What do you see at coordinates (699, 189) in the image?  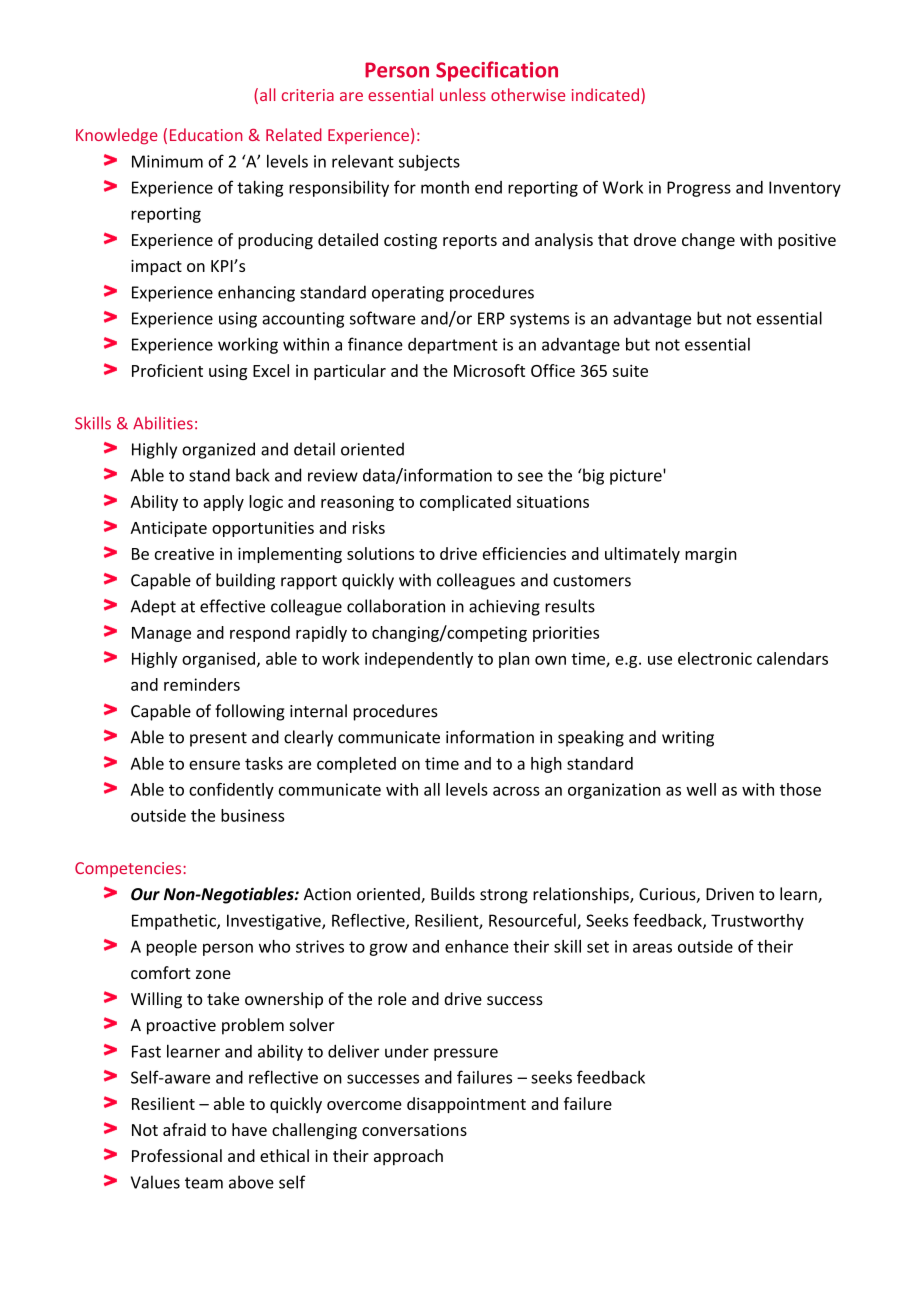 I see `Progress` at bounding box center [699, 189].
